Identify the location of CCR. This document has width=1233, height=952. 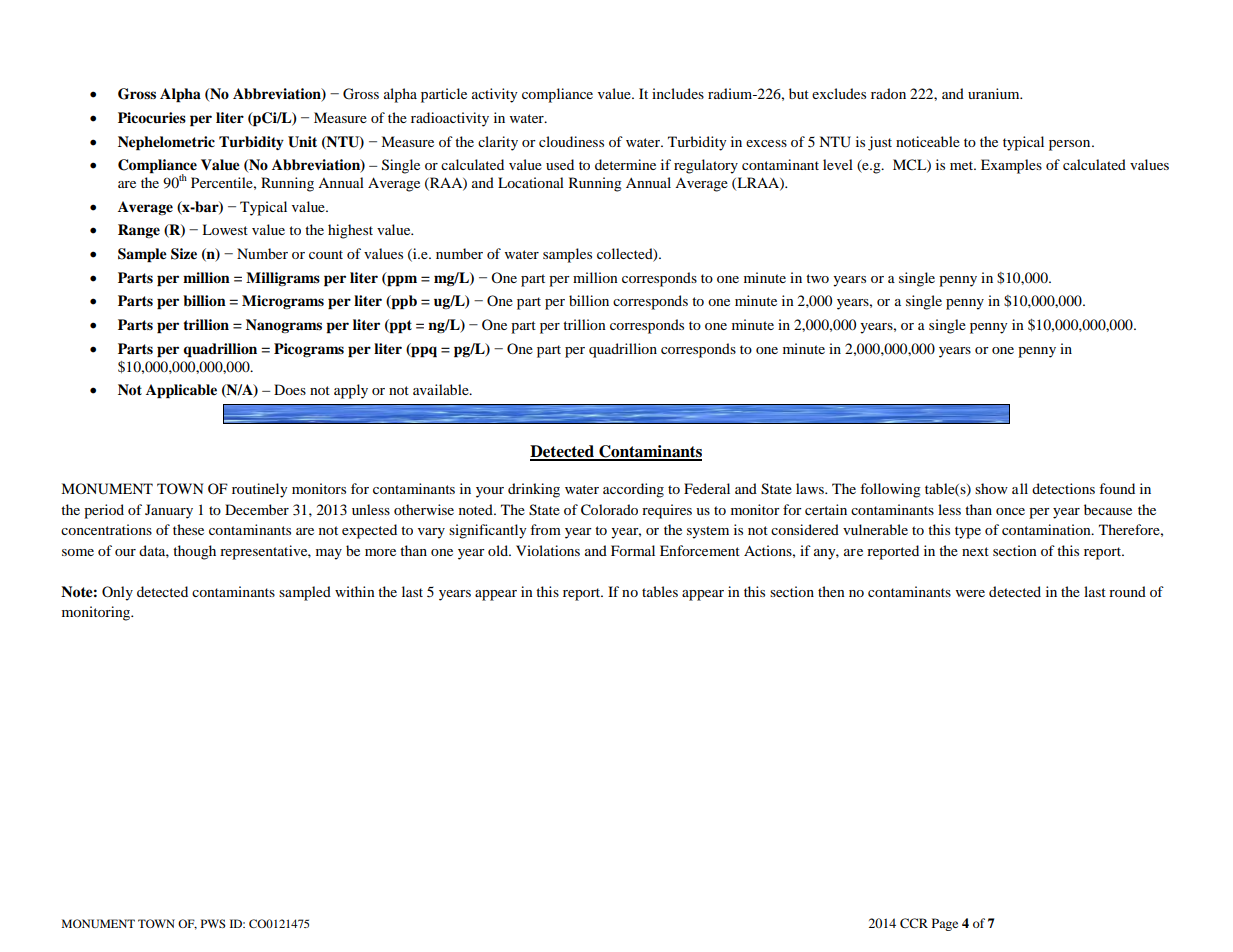
(914, 923).
